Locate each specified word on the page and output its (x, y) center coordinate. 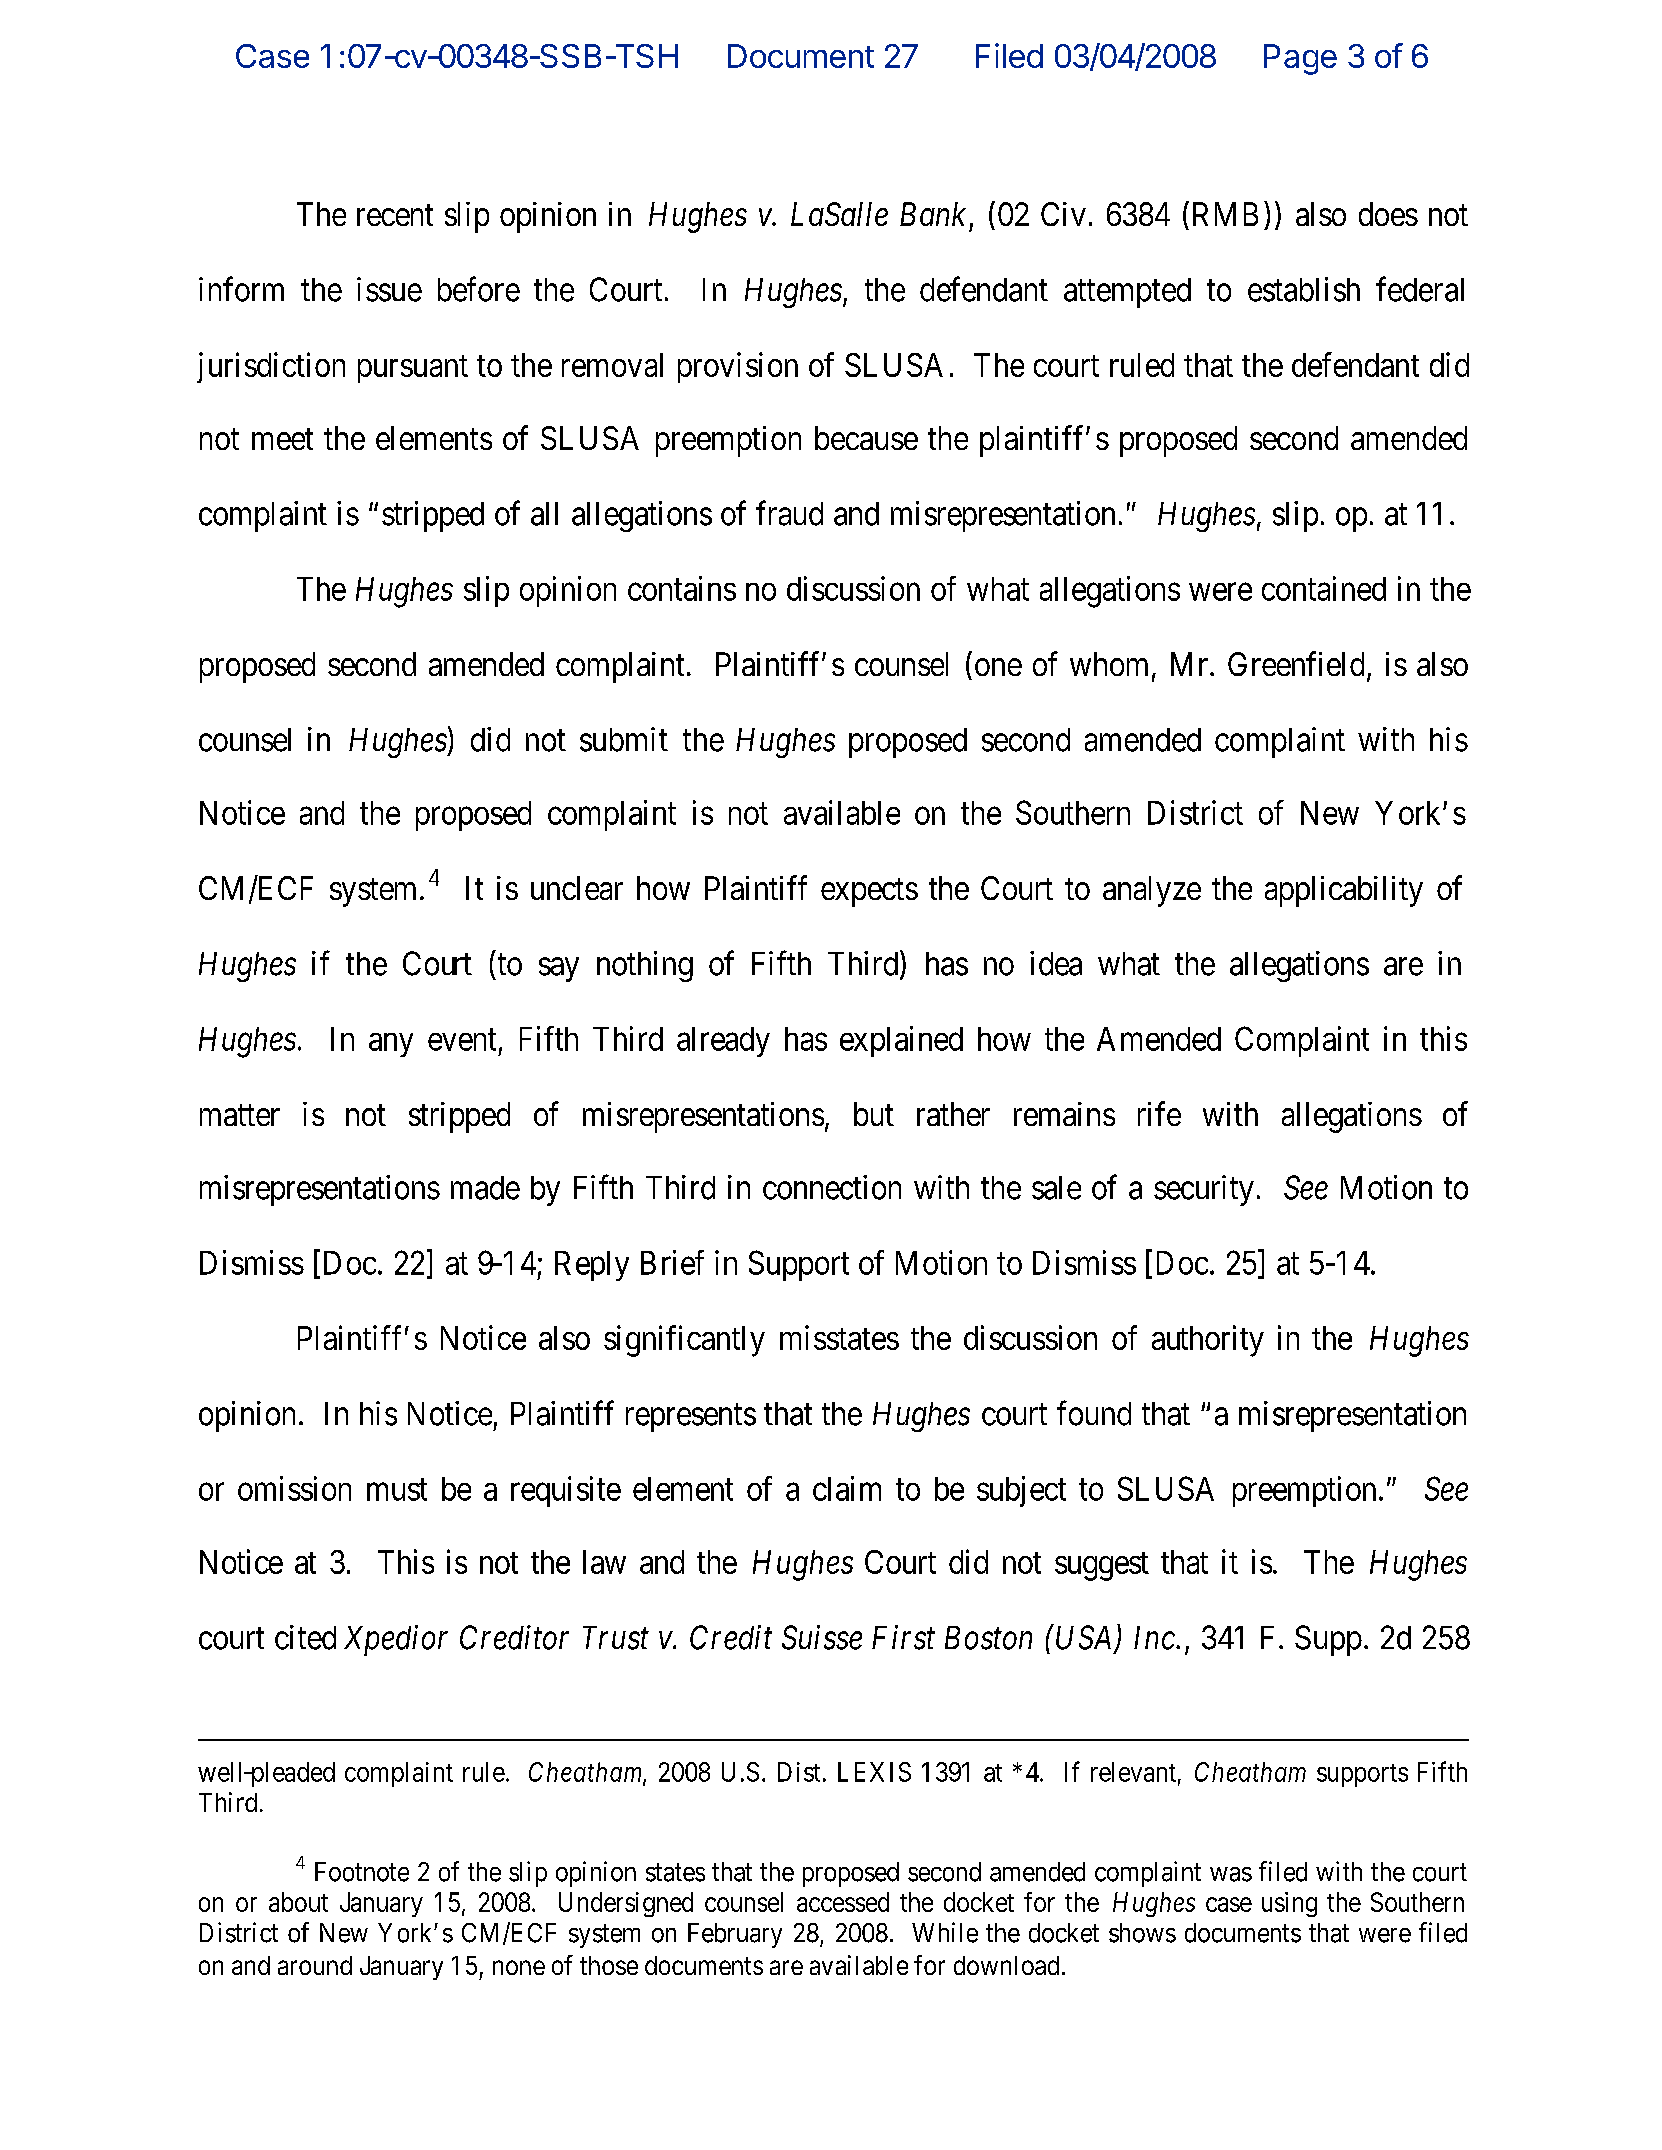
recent (395, 215)
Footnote (362, 1872)
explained (901, 1041)
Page (1300, 59)
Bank (933, 214)
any (391, 1045)
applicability (1344, 891)
